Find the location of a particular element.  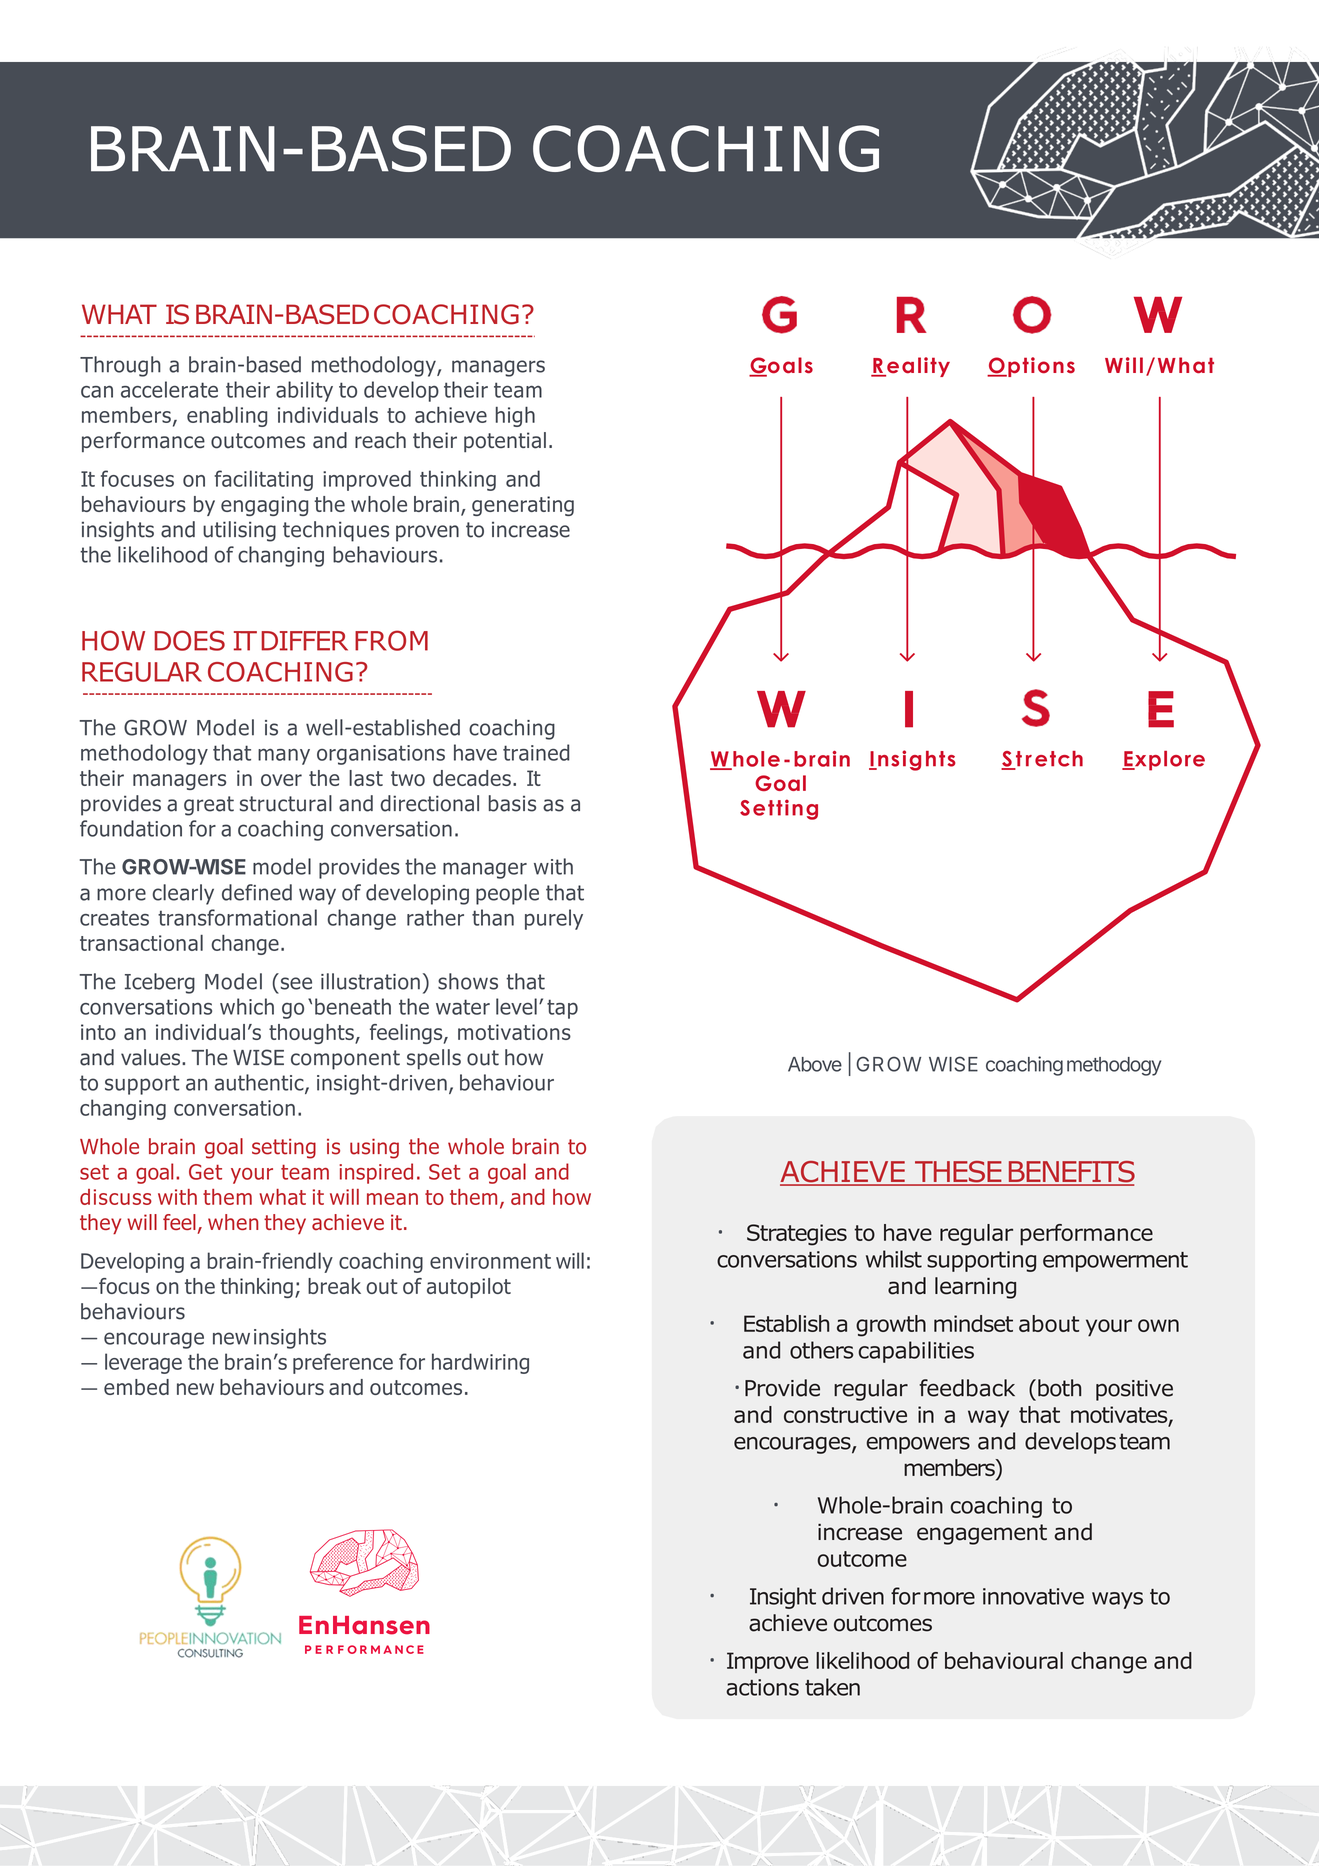

embed is located at coordinates (136, 1387).
